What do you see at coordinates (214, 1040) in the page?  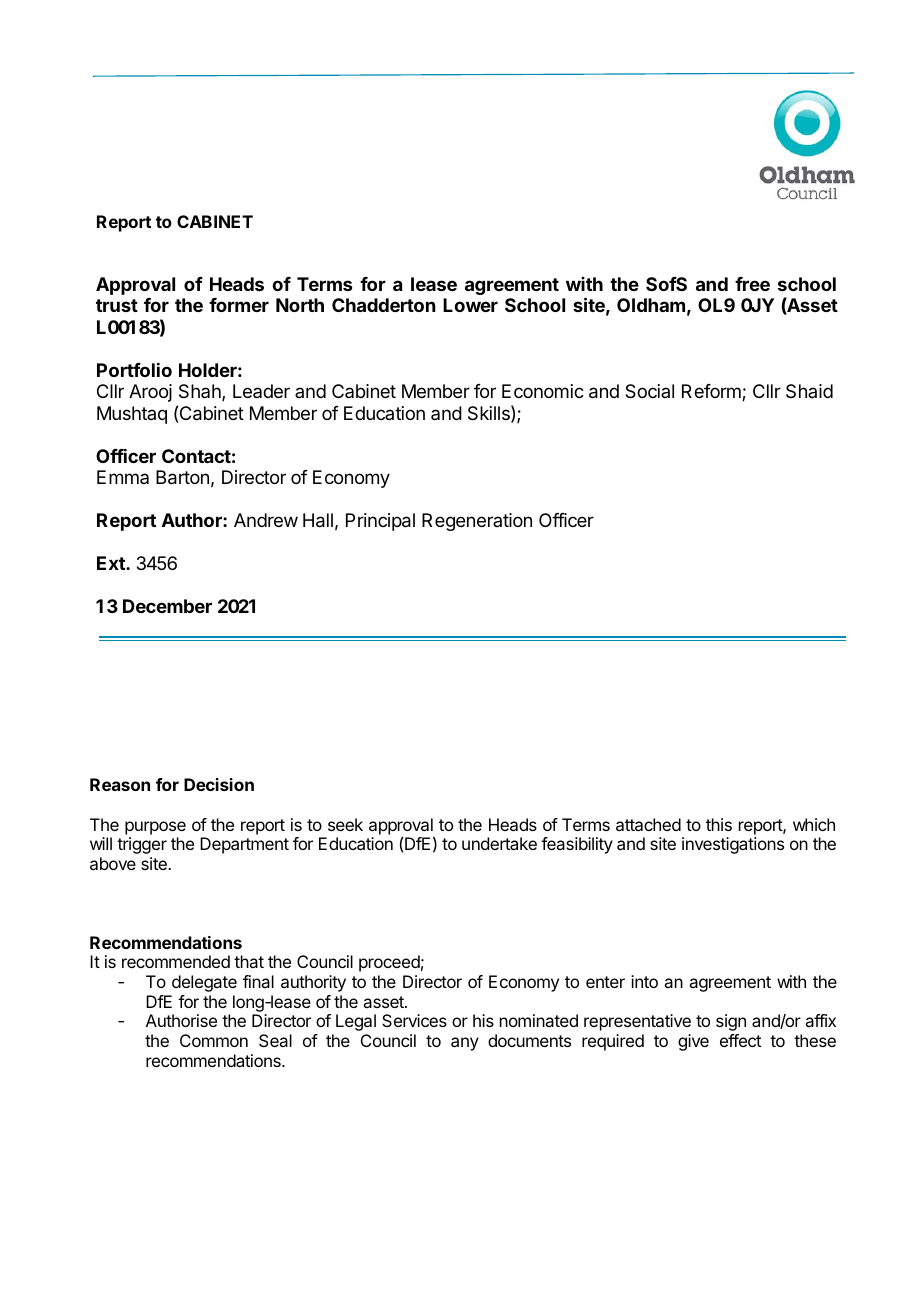 I see `Common` at bounding box center [214, 1040].
